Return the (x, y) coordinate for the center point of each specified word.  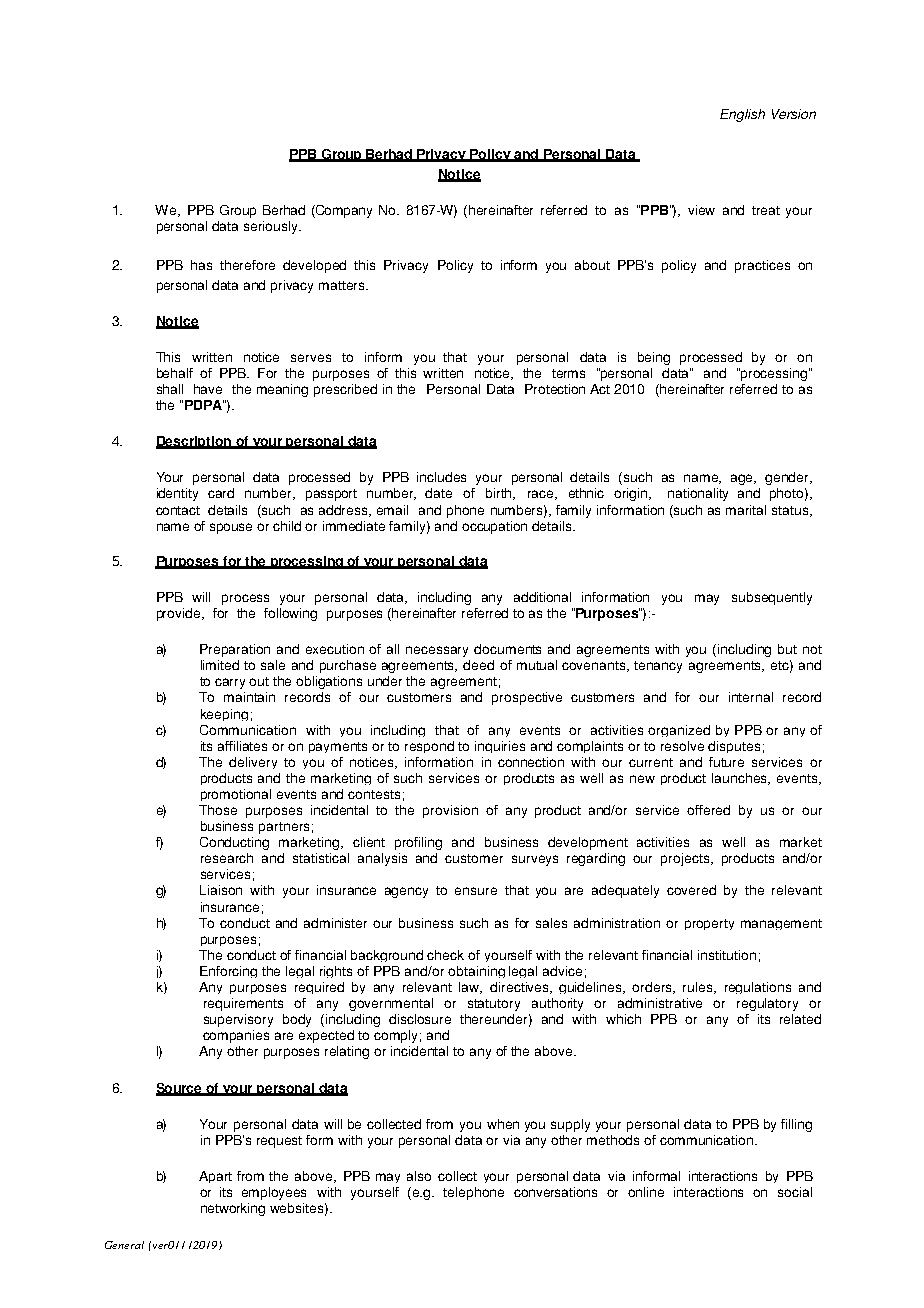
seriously (272, 227)
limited (220, 665)
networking (233, 1209)
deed (478, 665)
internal (751, 697)
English (742, 115)
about (592, 265)
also (419, 1176)
